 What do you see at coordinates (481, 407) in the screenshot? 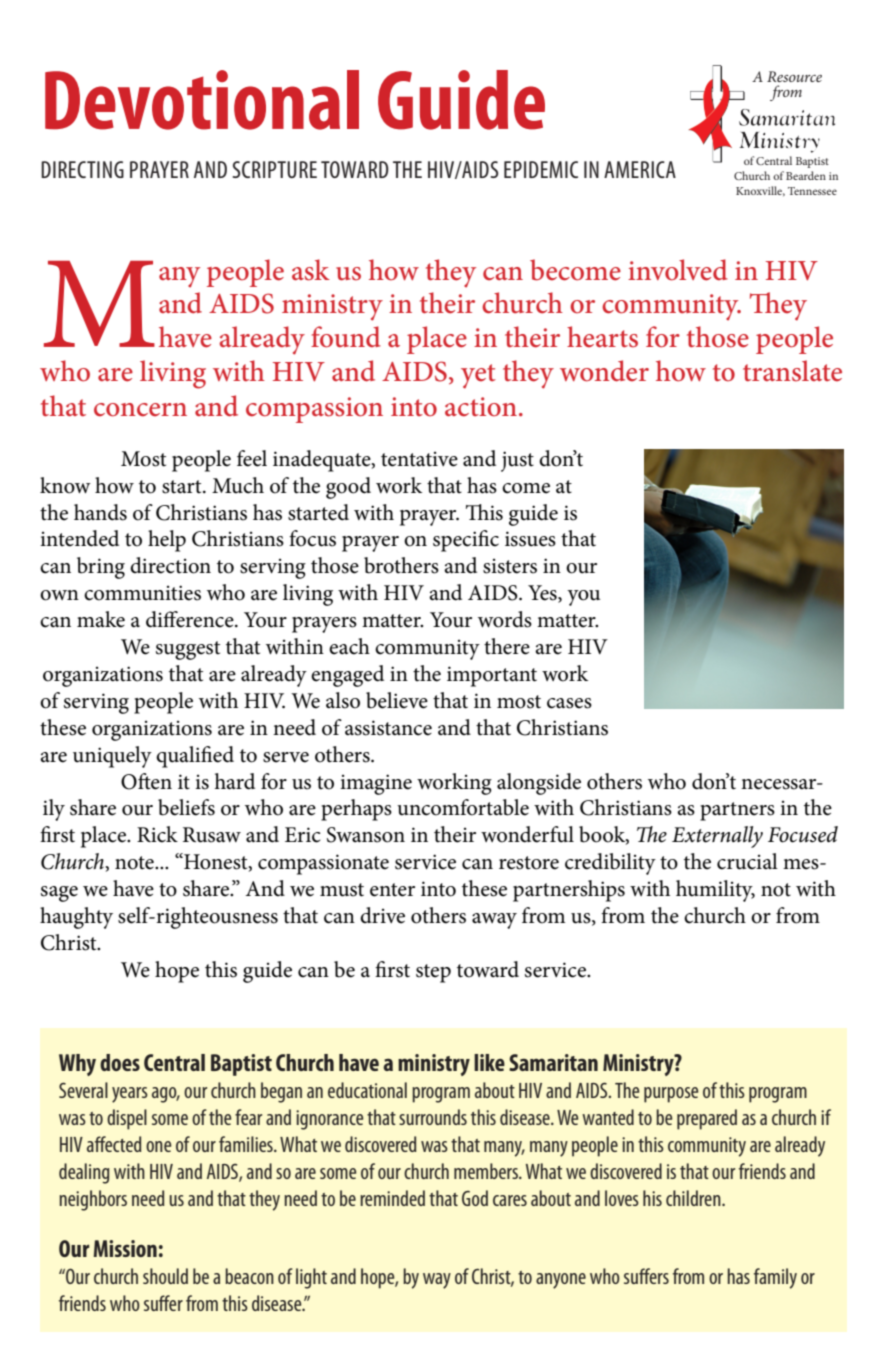
I see `action` at bounding box center [481, 407].
